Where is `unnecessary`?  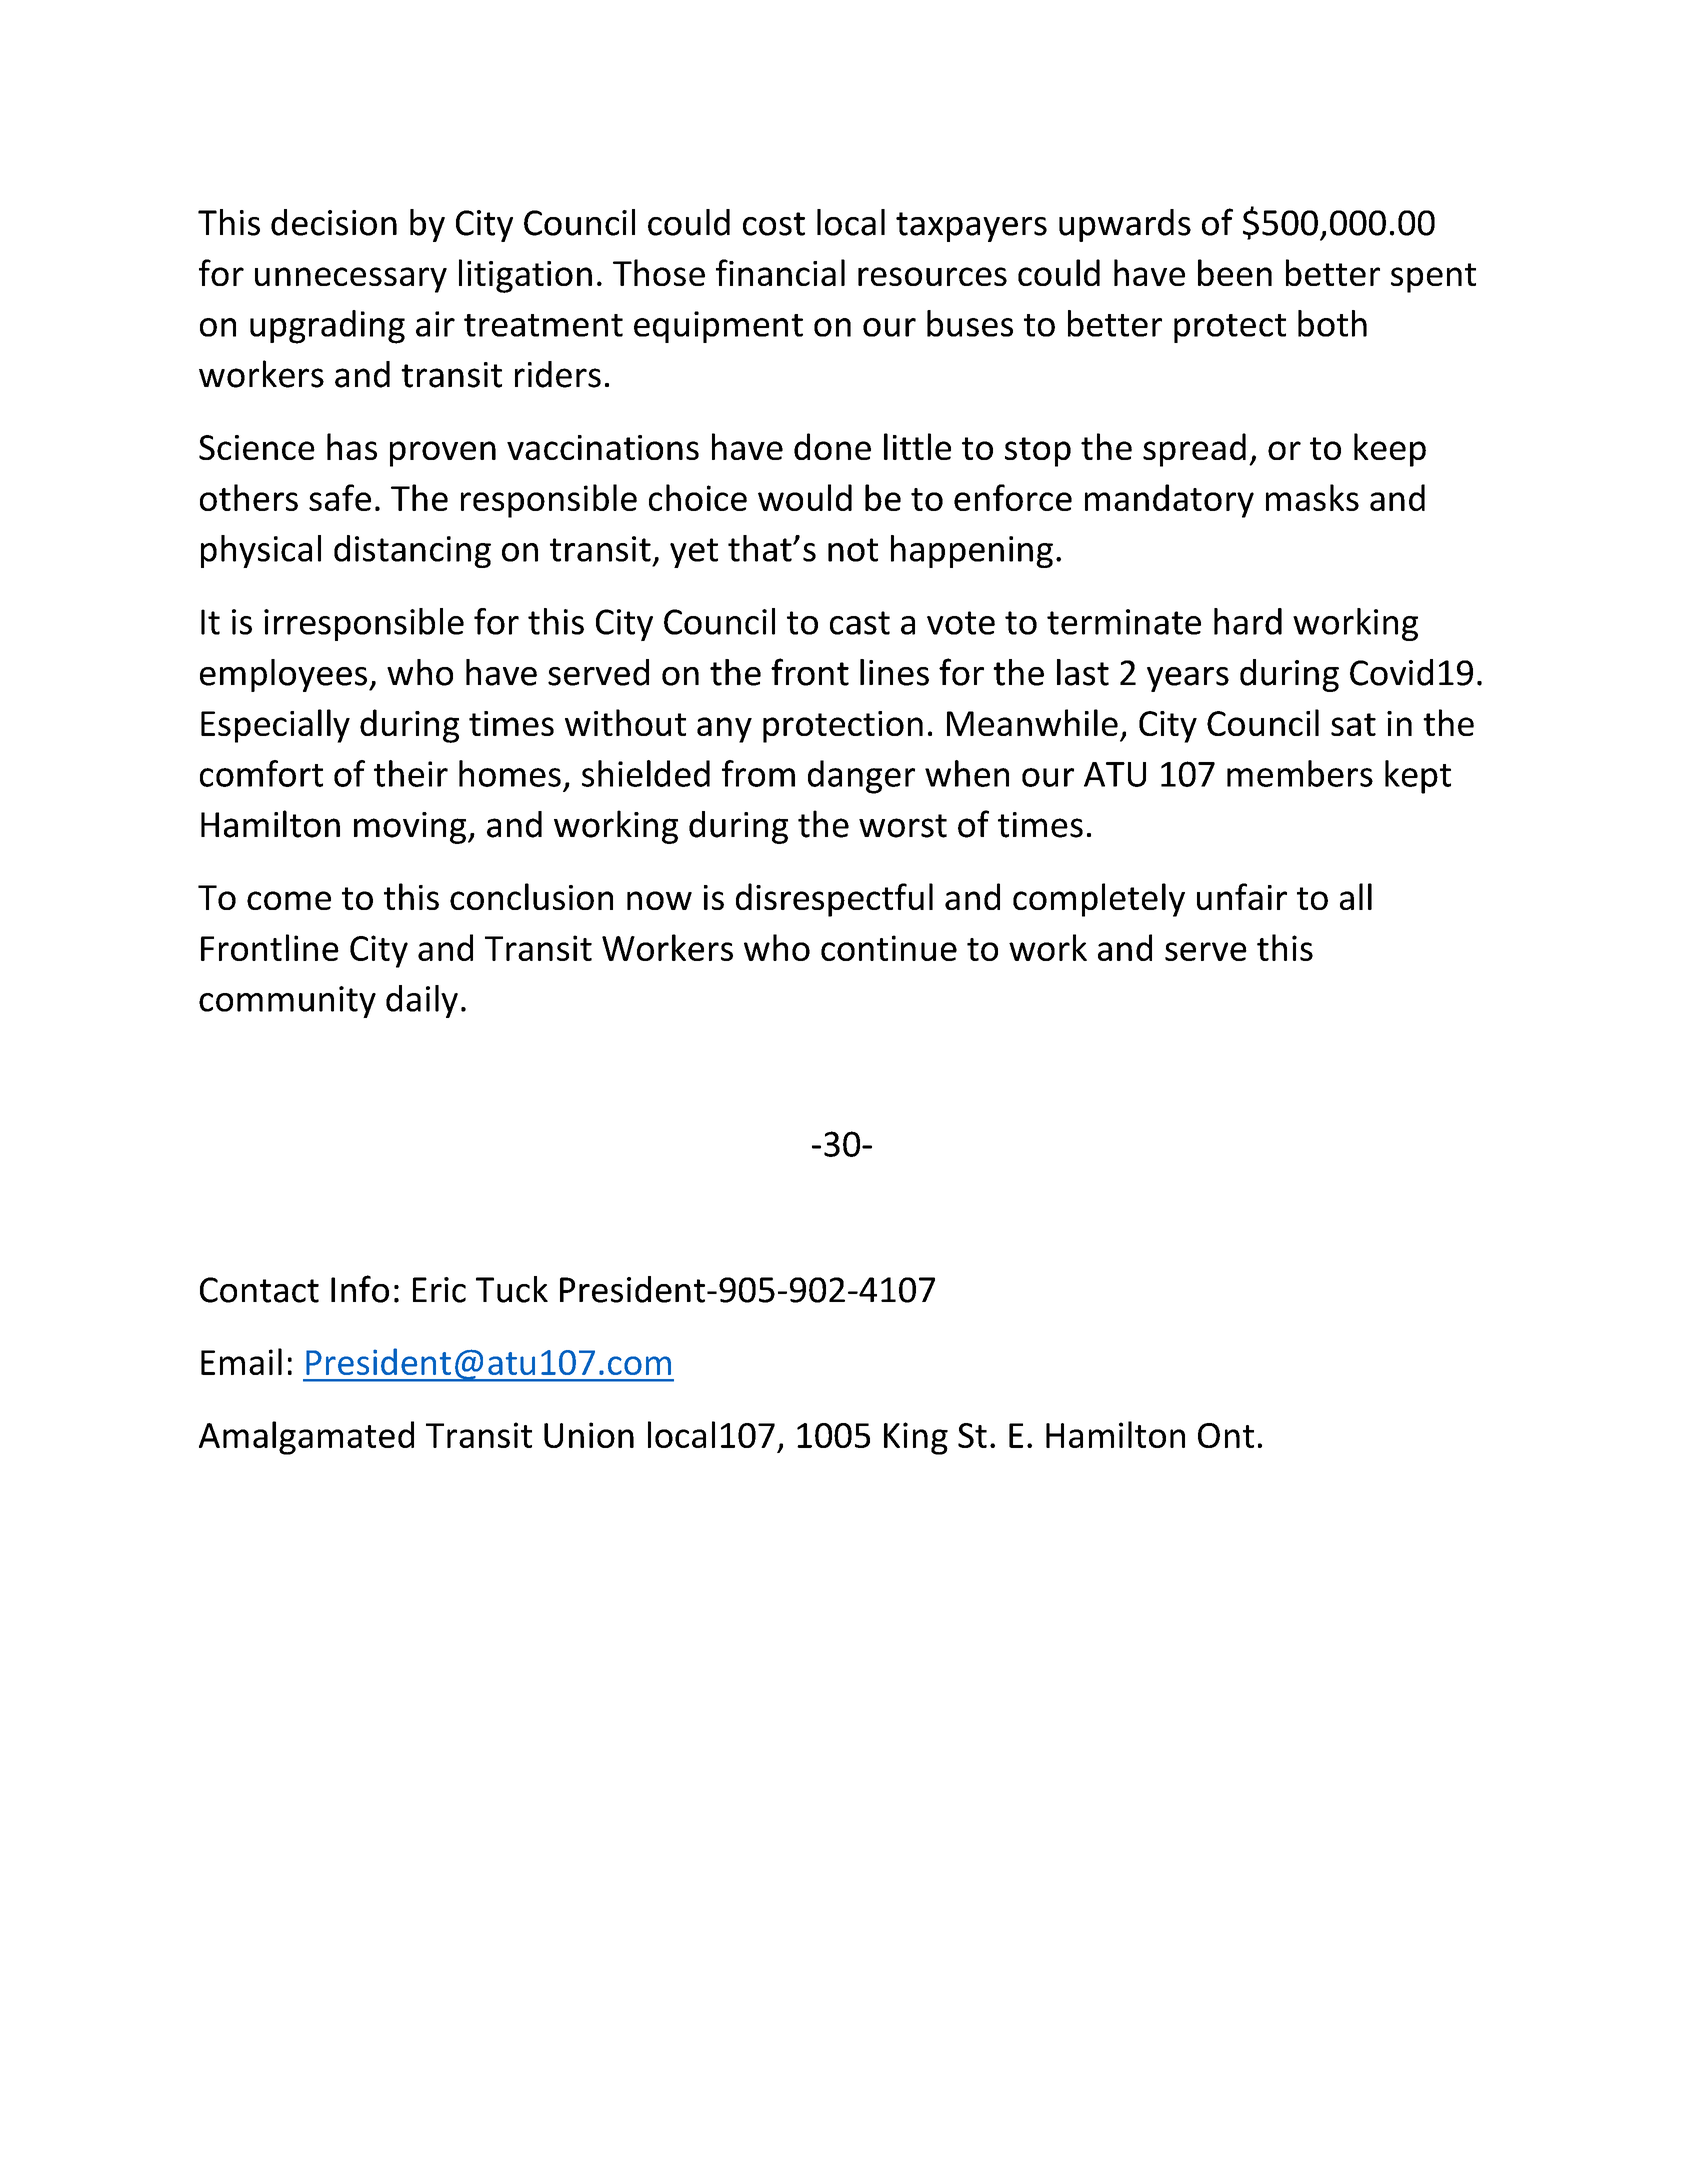 unnecessary is located at coordinates (351, 280).
